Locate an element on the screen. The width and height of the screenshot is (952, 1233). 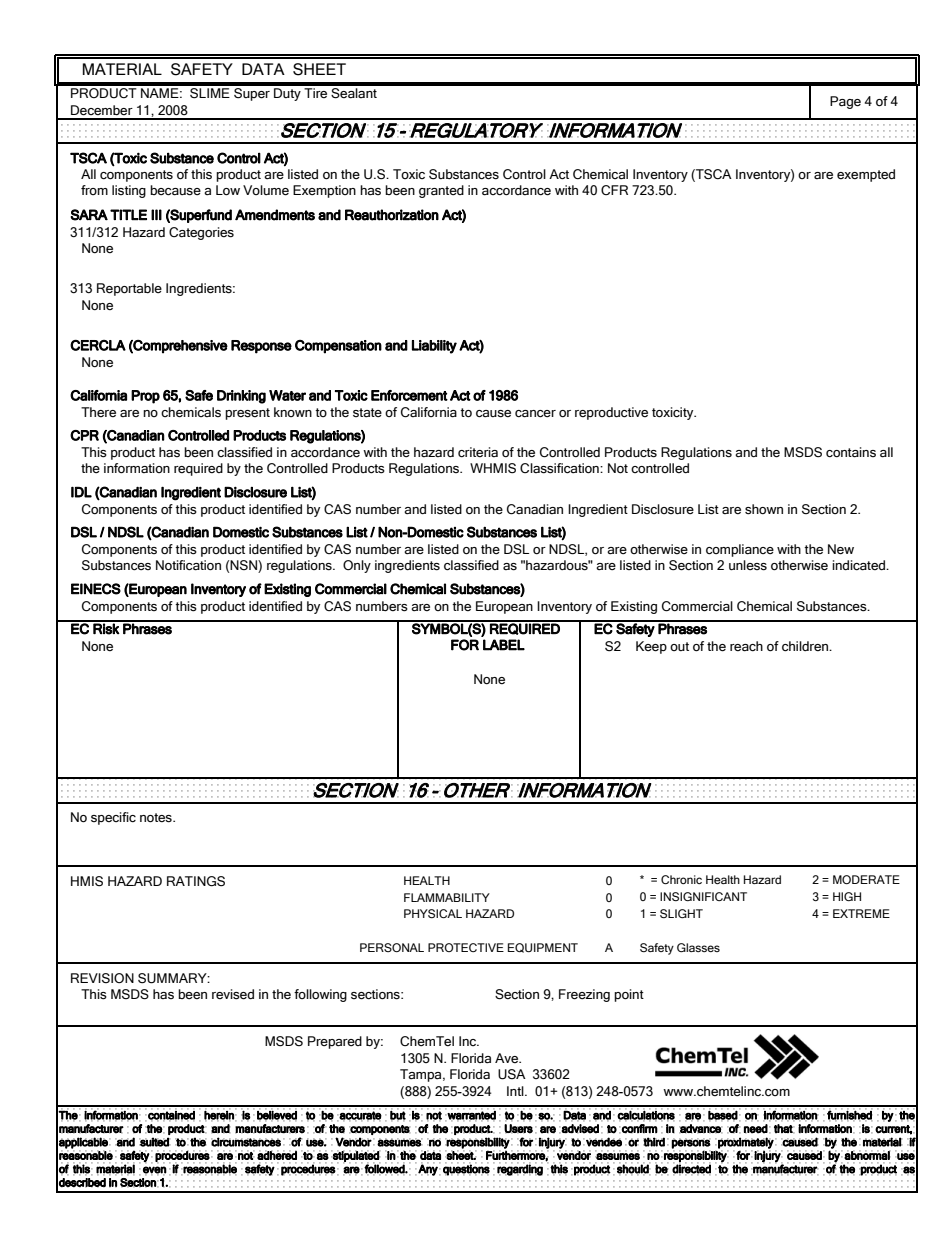
shown is located at coordinates (764, 509).
